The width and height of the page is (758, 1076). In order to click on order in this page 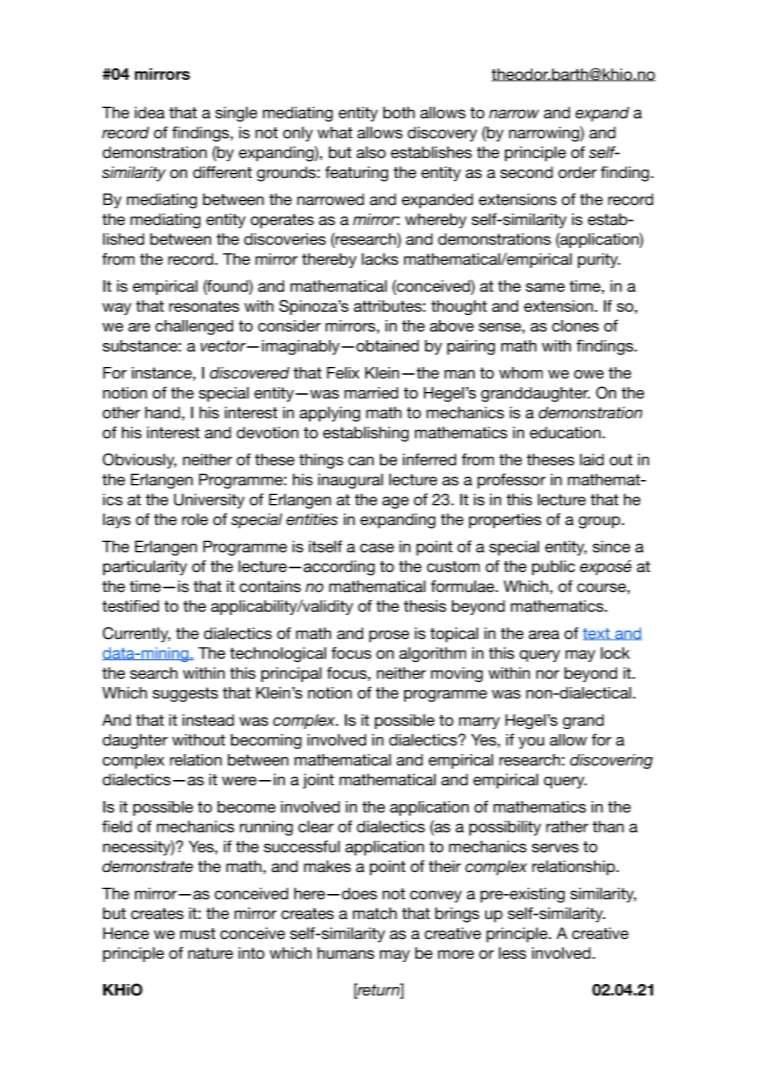, I will do `click(577, 172)`.
